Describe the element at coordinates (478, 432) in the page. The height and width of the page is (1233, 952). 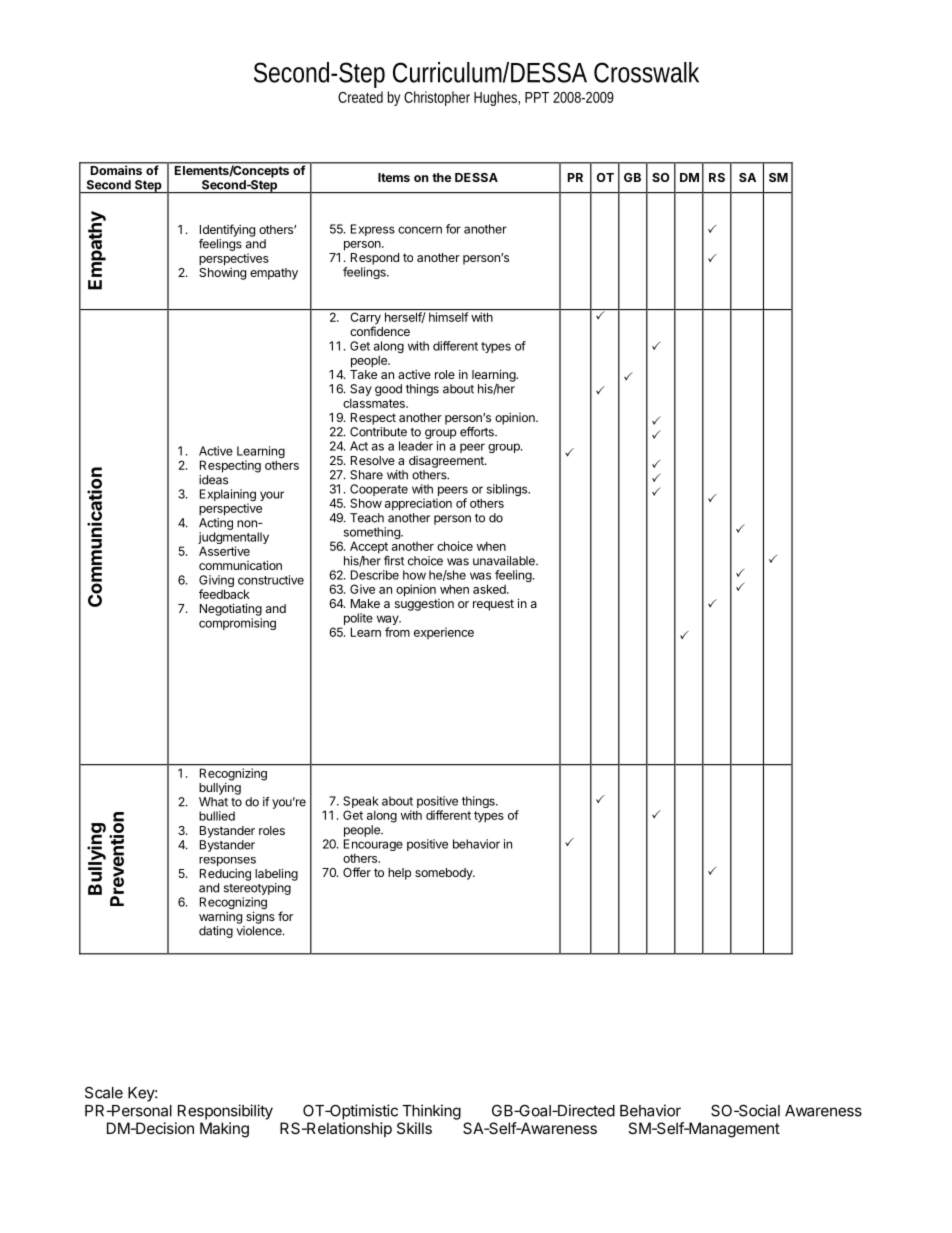
I see `efforts` at that location.
